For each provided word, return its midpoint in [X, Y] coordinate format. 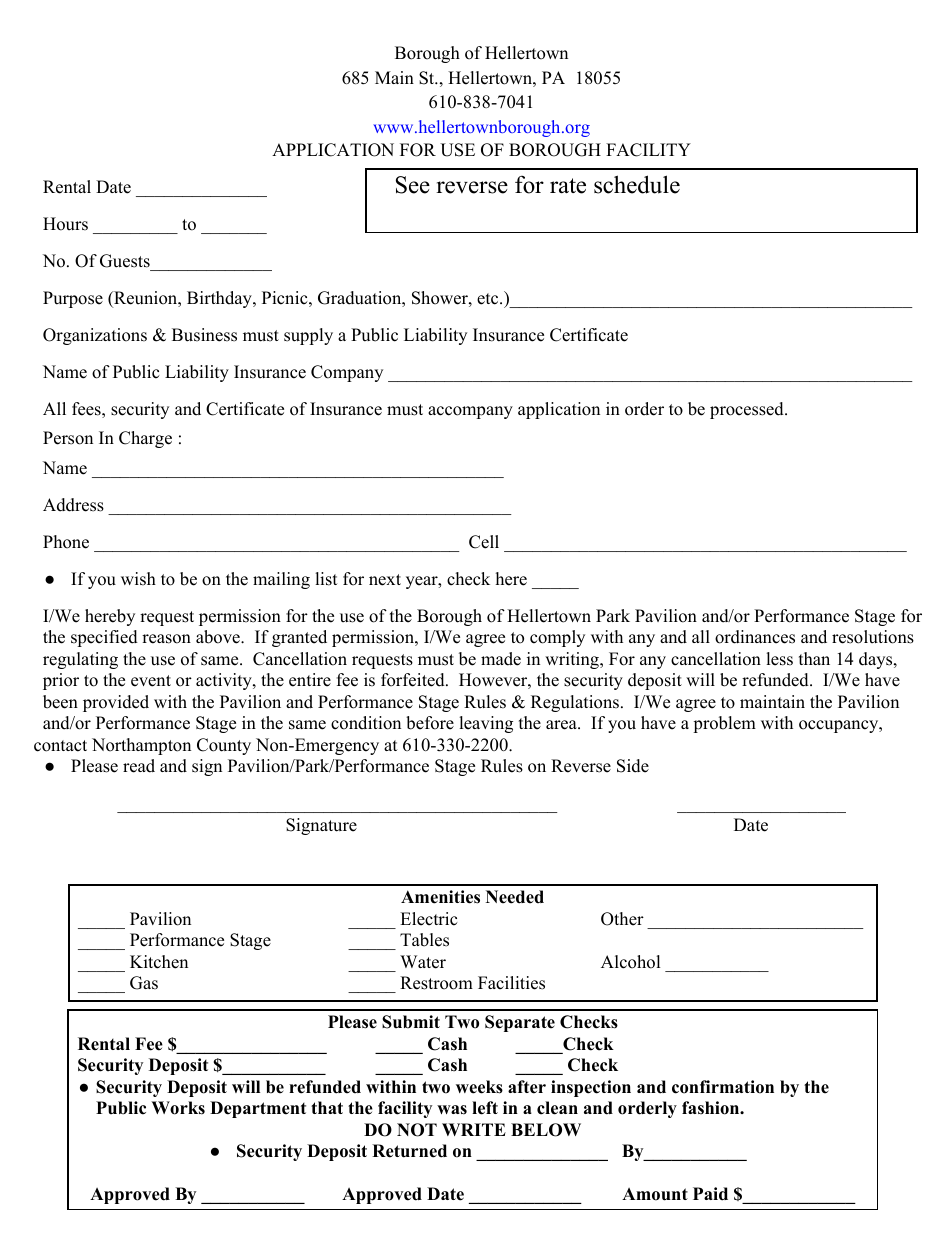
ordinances [755, 637]
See [413, 185]
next [385, 580]
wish [138, 579]
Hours [65, 224]
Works [178, 1108]
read [139, 766]
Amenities [440, 897]
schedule [637, 184]
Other [622, 919]
